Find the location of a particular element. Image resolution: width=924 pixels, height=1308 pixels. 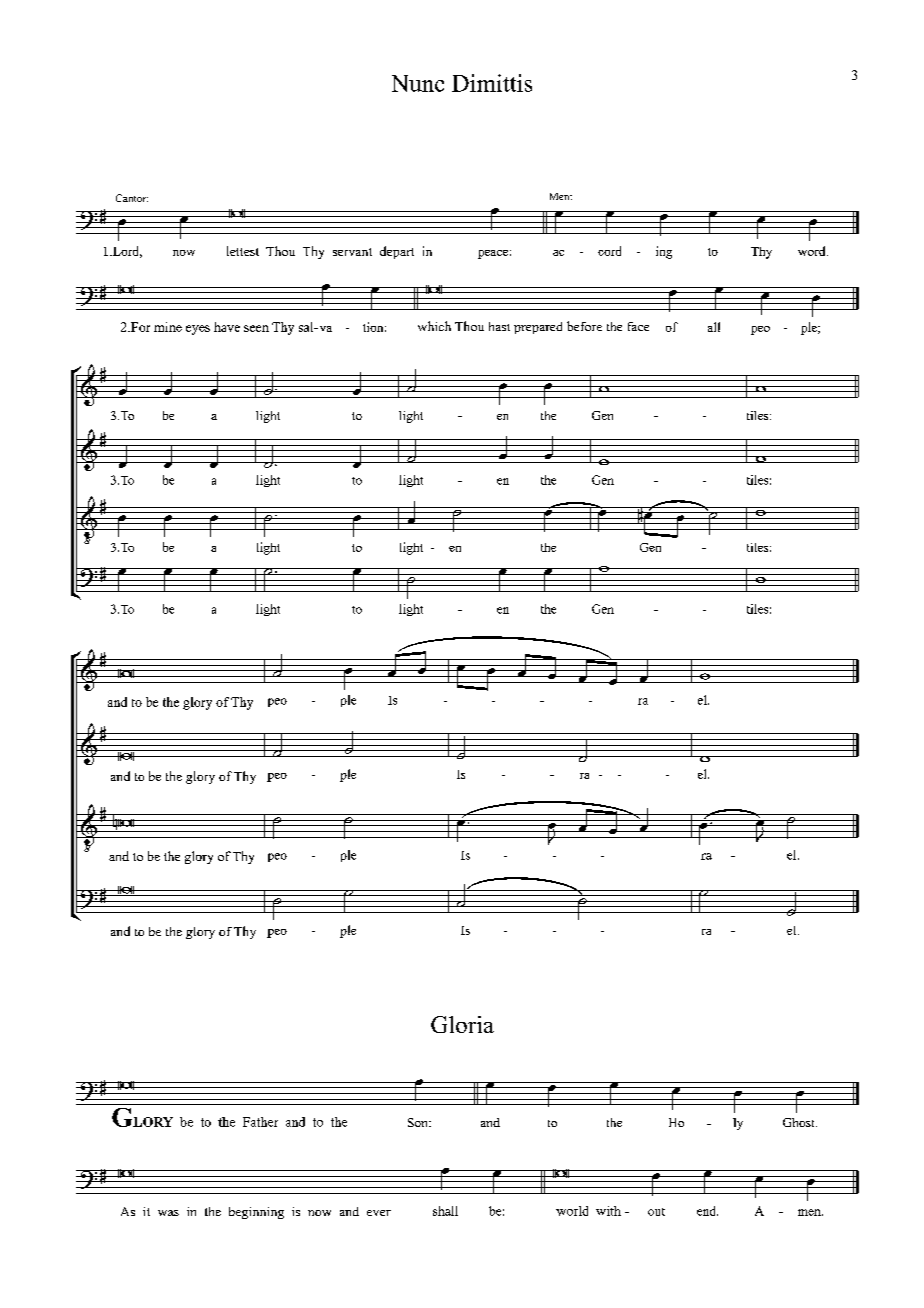

eyes is located at coordinates (198, 330).
